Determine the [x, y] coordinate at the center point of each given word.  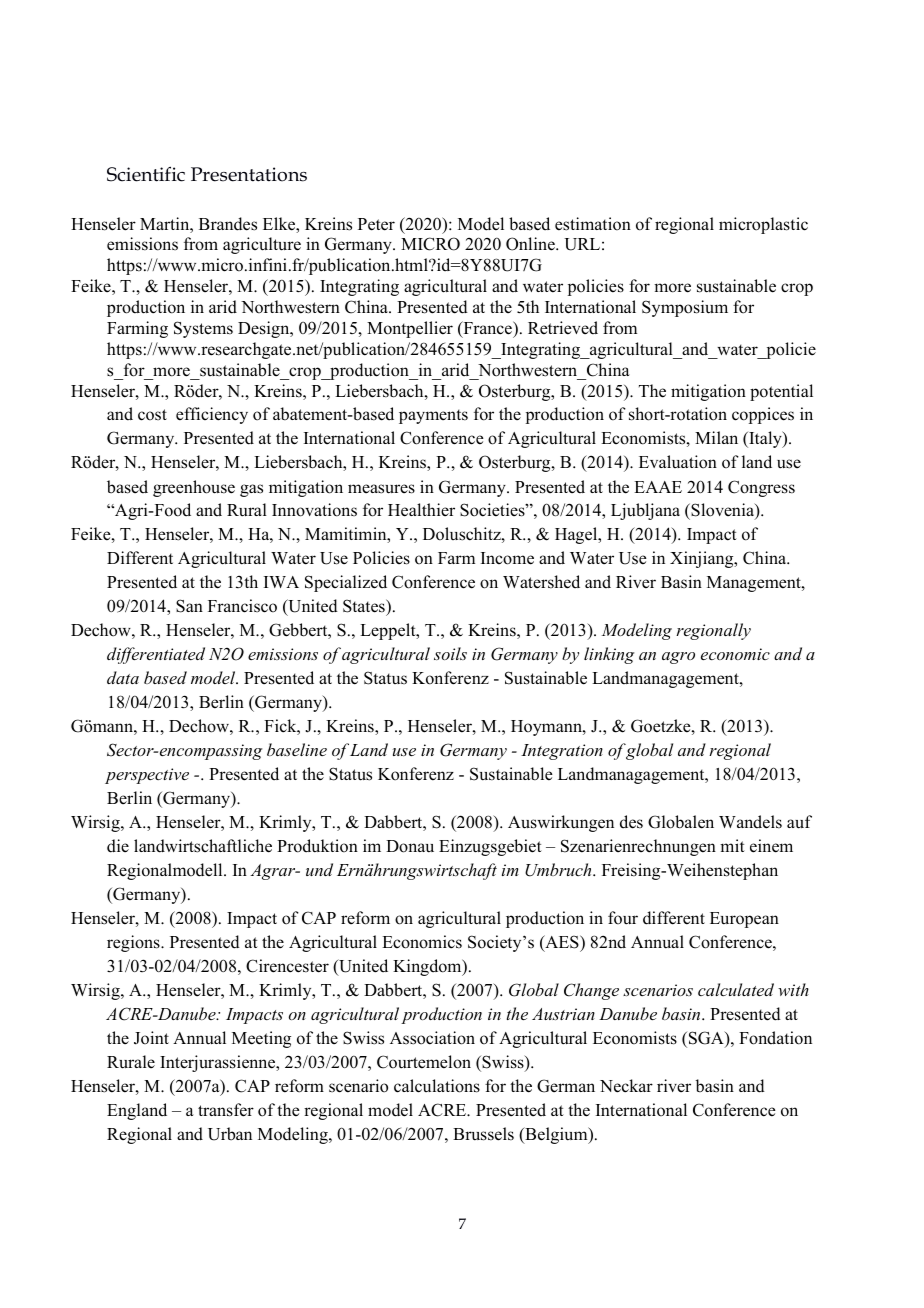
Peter [376, 224]
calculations [437, 1086]
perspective [147, 776]
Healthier [421, 510]
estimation [593, 224]
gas [251, 490]
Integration [562, 752]
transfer [226, 1110]
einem [771, 846]
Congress [761, 488]
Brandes [228, 224]
